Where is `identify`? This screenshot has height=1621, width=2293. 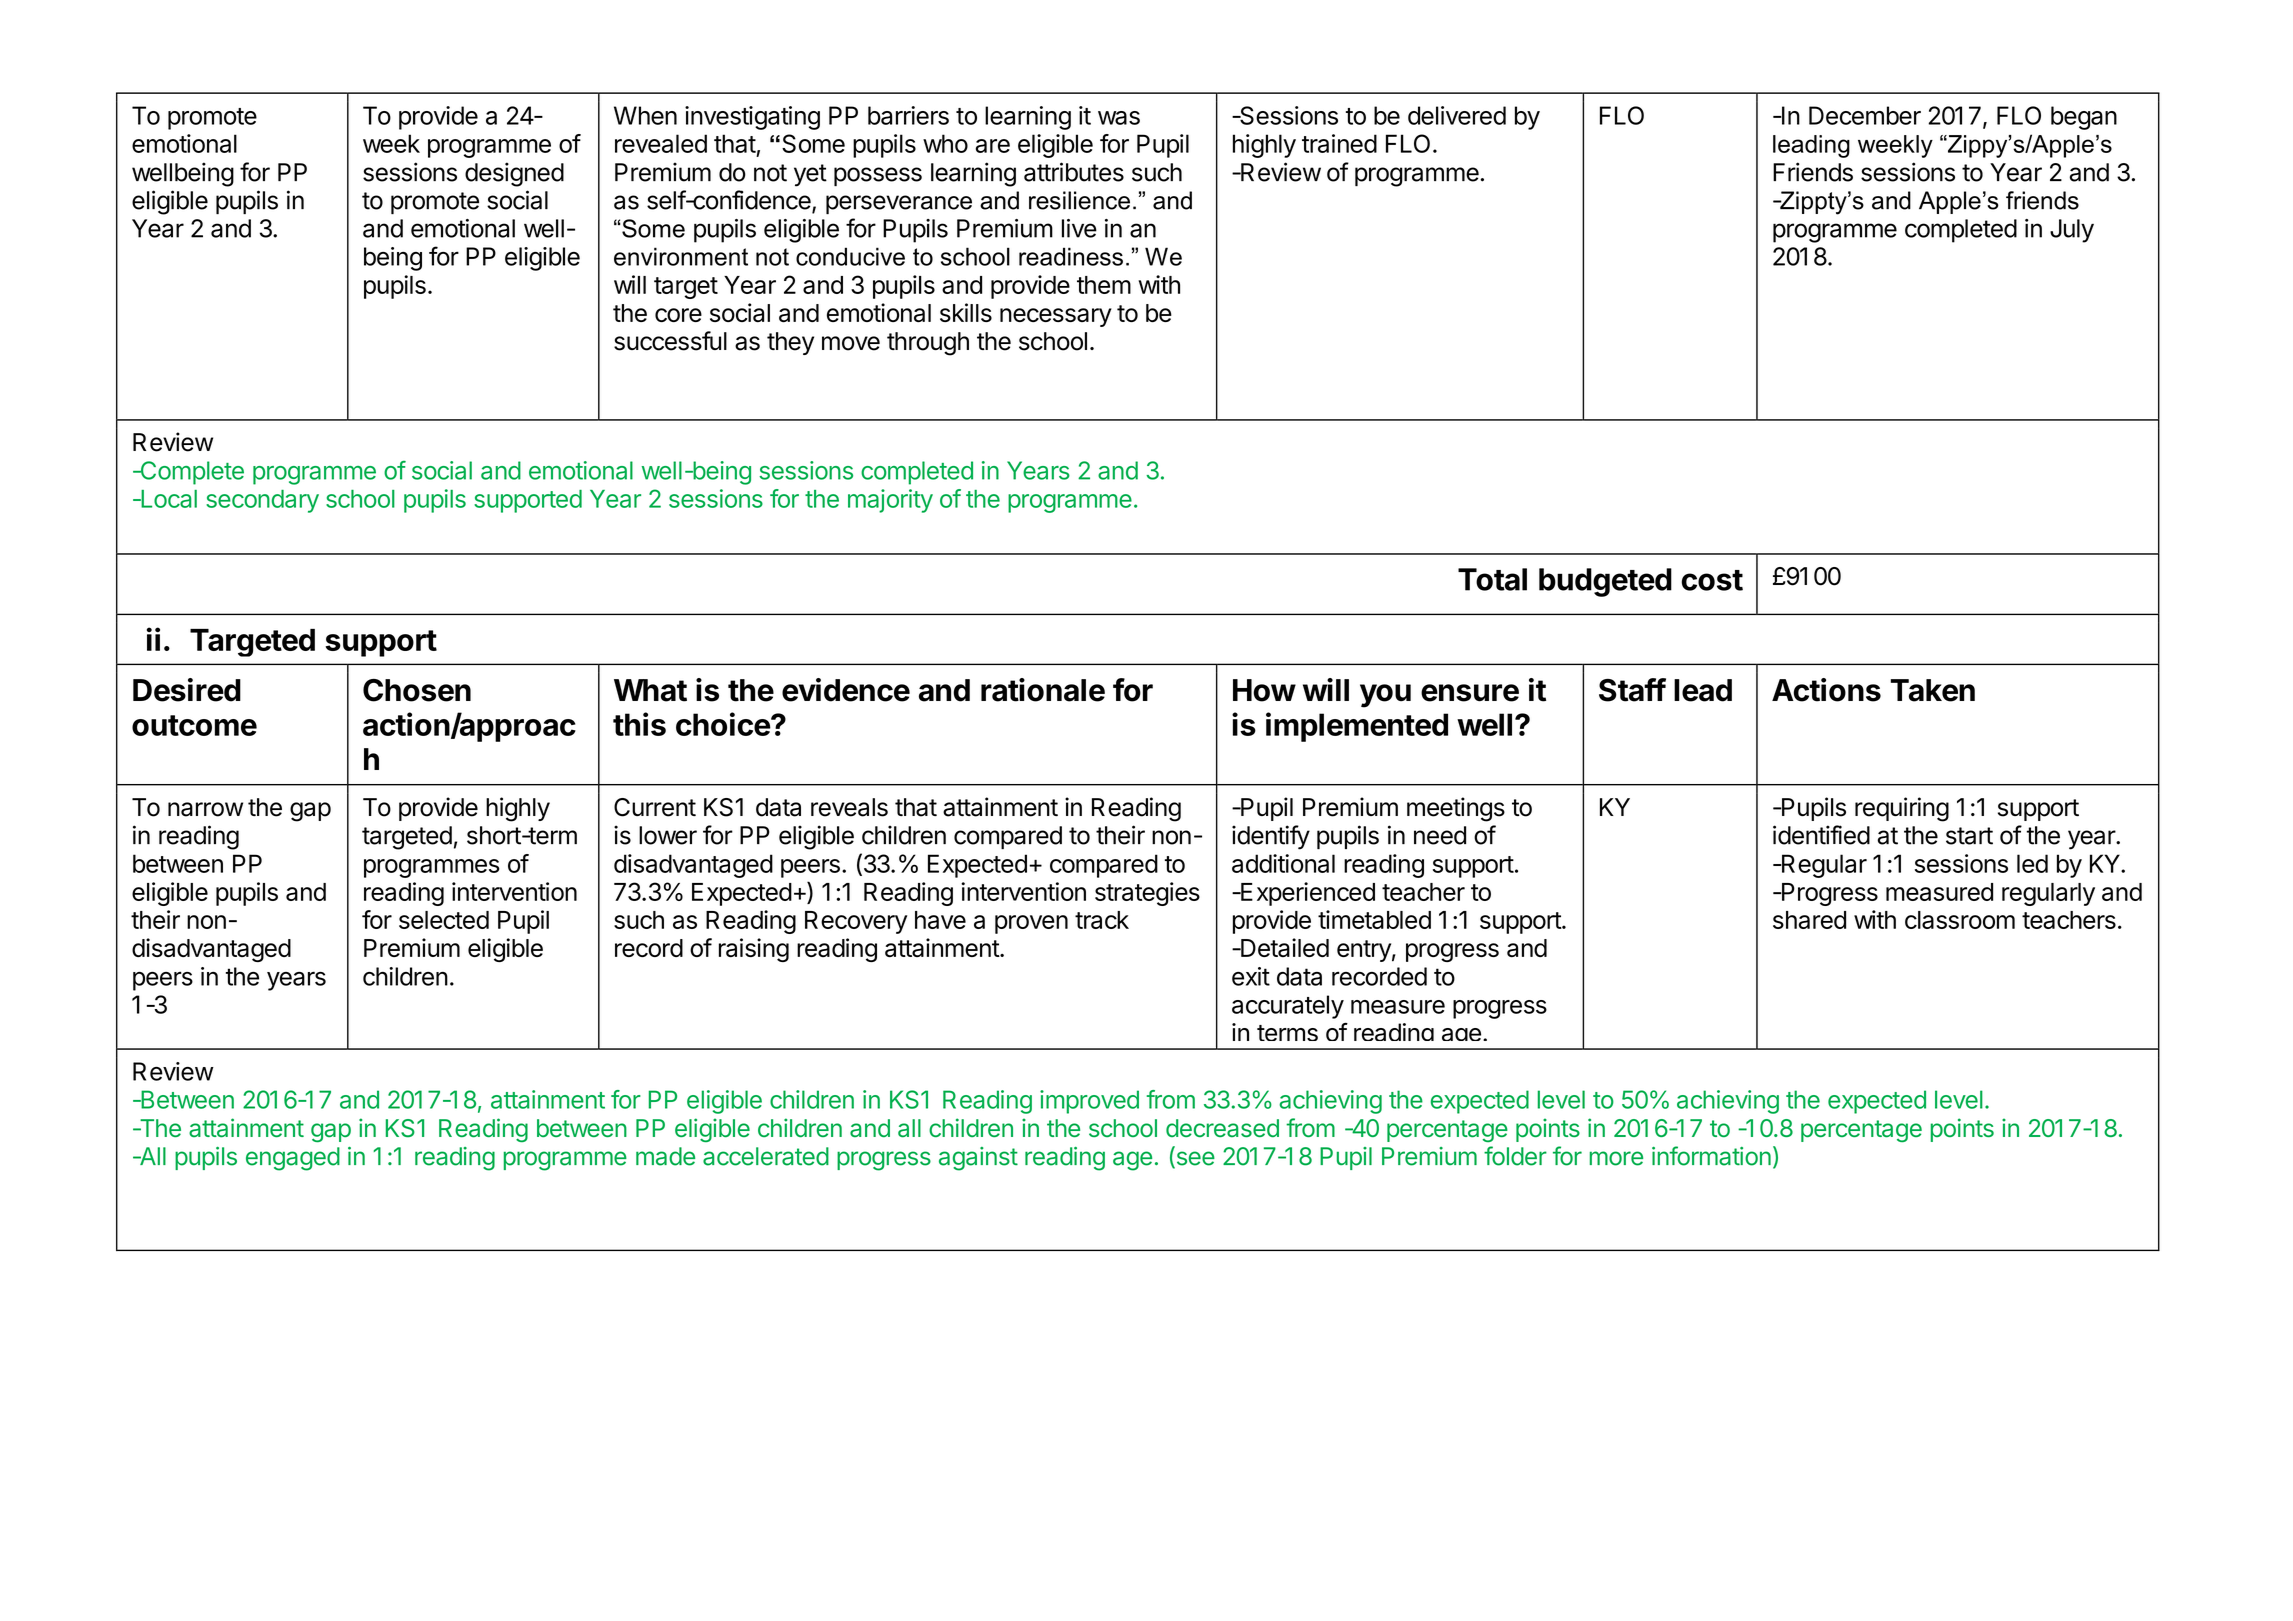
identify is located at coordinates (1271, 837).
